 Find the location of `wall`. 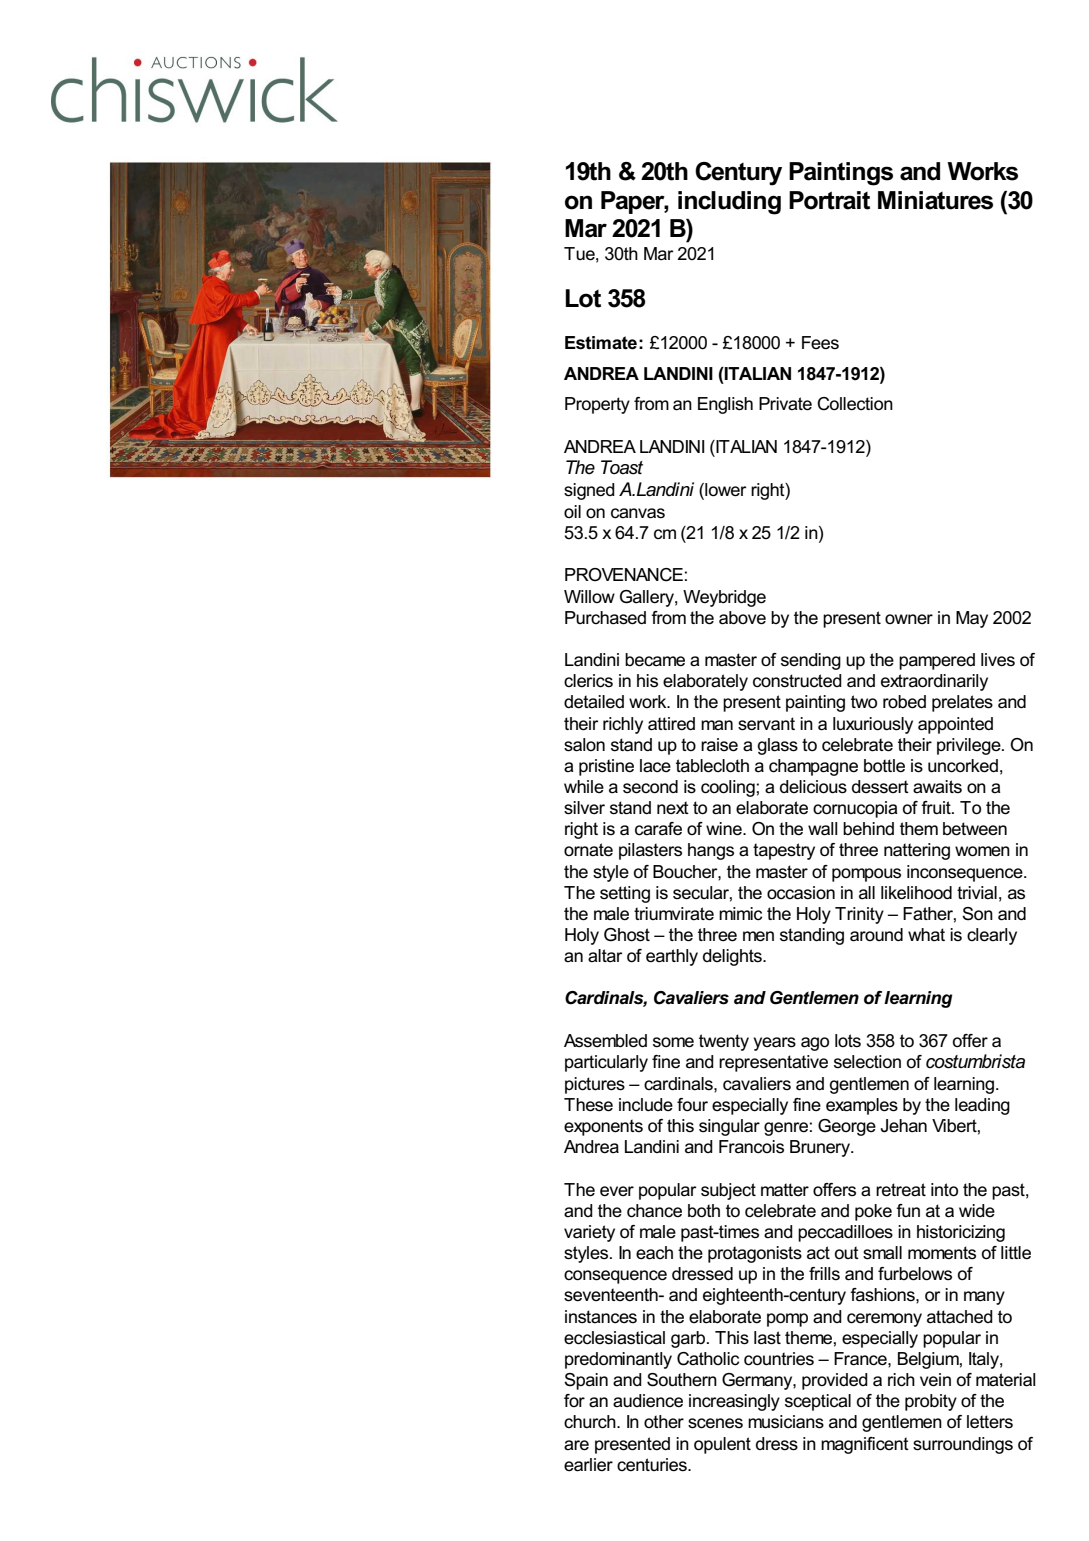

wall is located at coordinates (823, 829).
